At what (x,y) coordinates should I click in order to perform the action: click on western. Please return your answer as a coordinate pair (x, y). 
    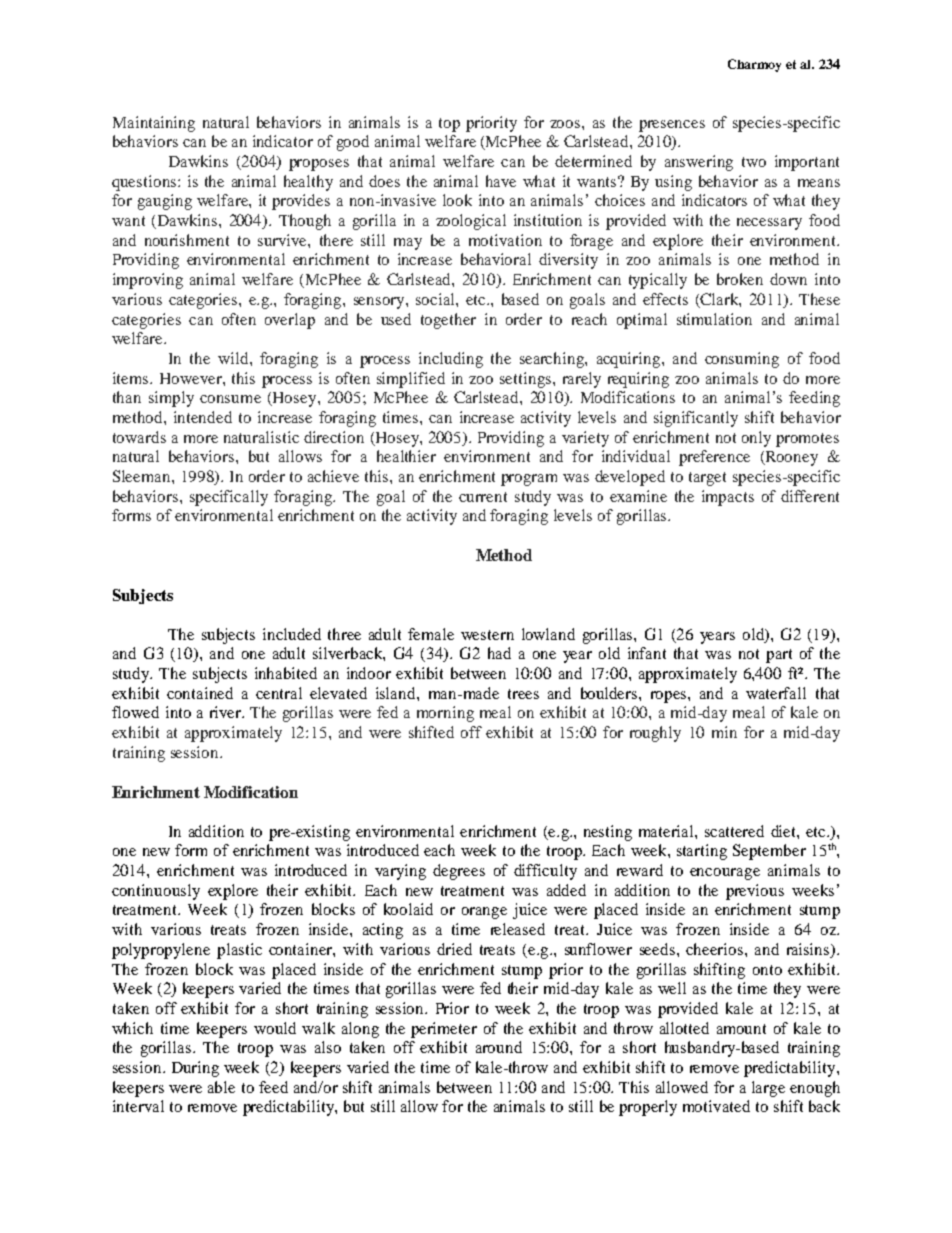
    Looking at the image, I should click on (487, 635).
